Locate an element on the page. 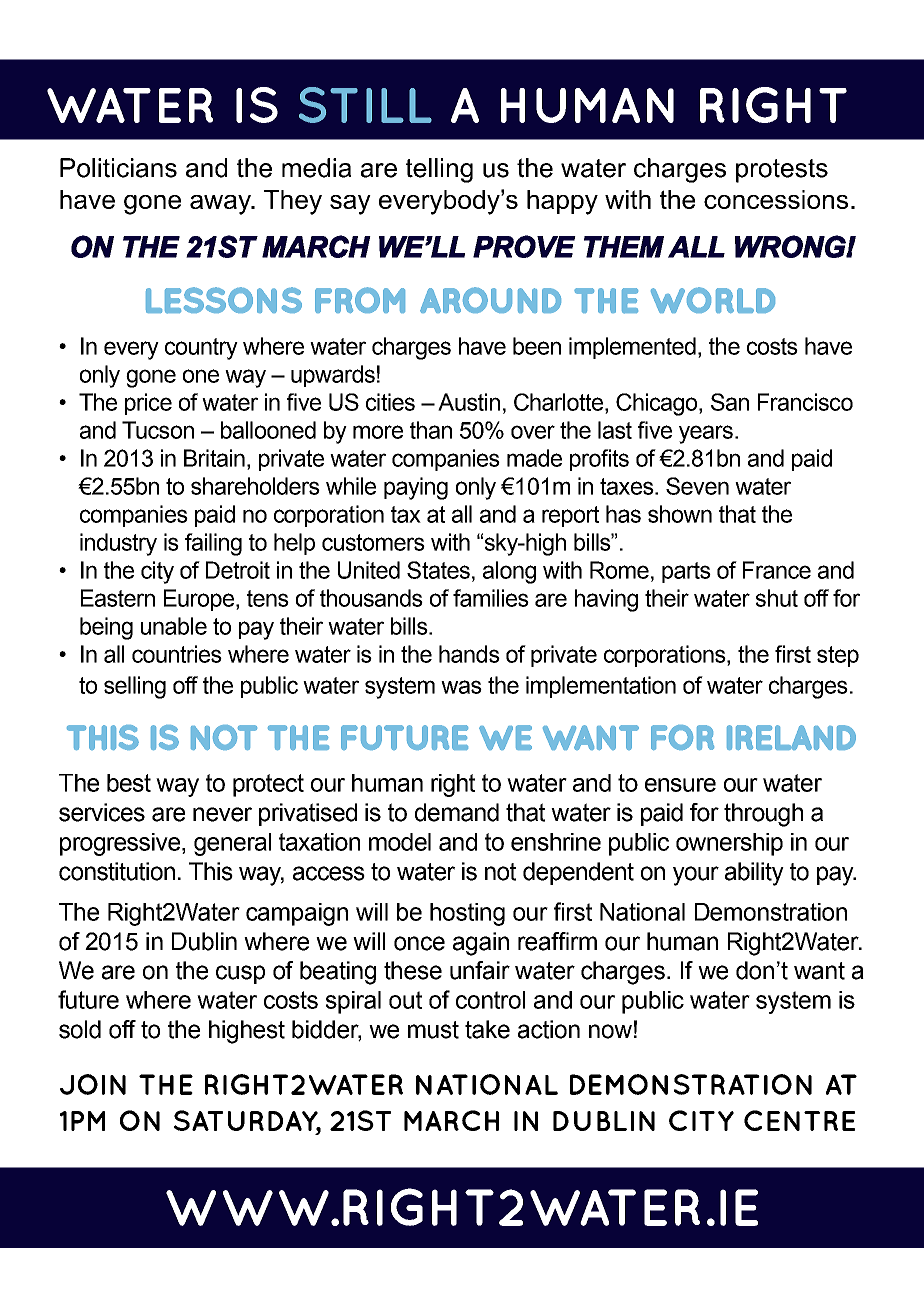 This document has height=1311, width=924. Join is located at coordinates (93, 1084).
